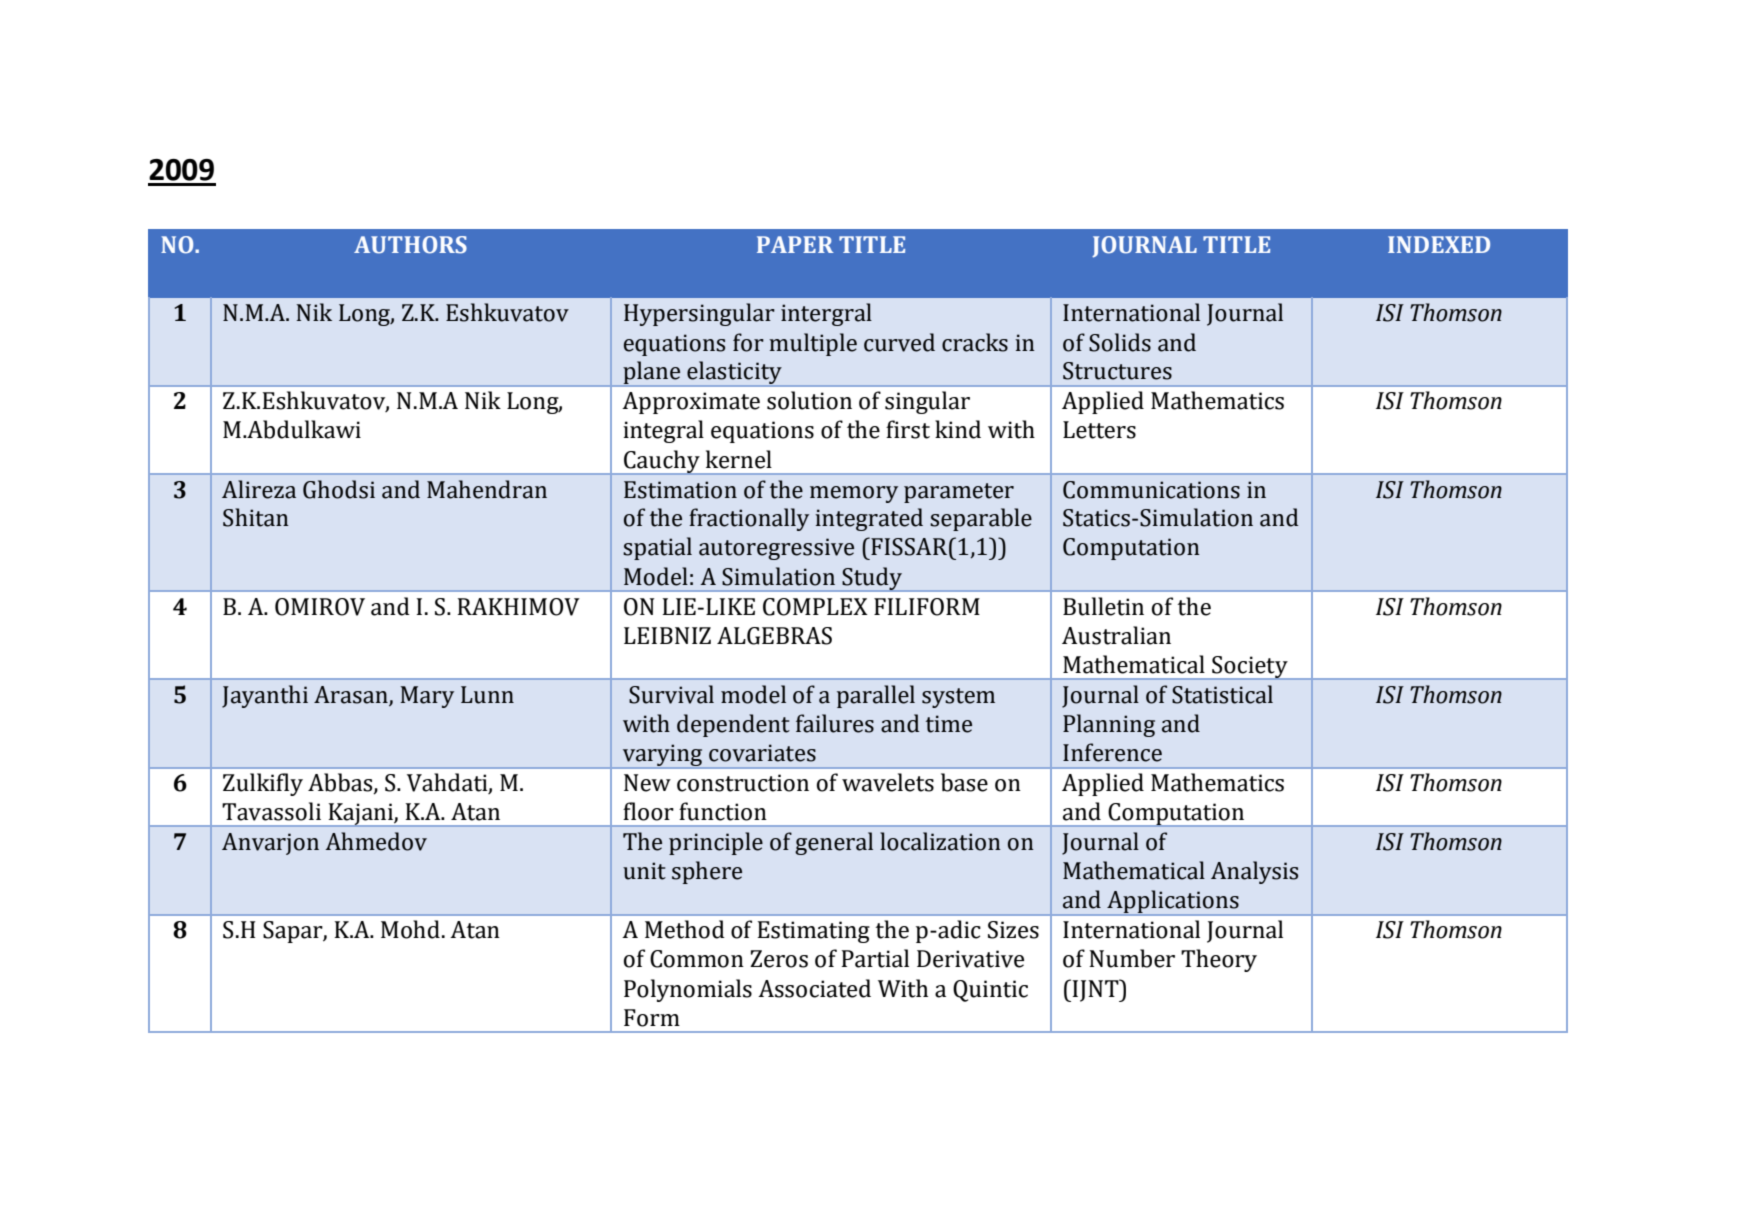  What do you see at coordinates (410, 929) in the screenshot?
I see `Mohd` at bounding box center [410, 929].
